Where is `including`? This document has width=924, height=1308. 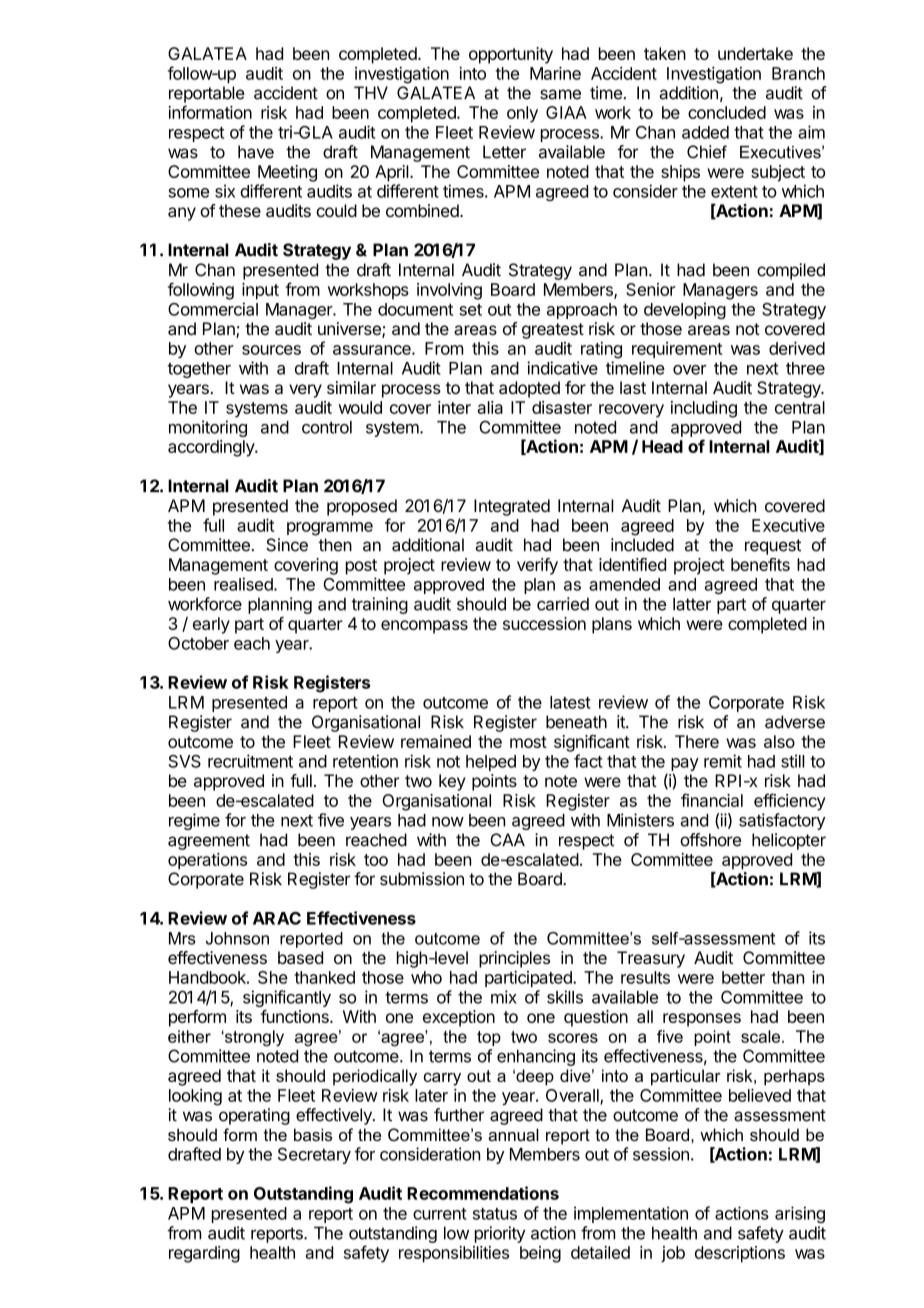 including is located at coordinates (704, 409).
